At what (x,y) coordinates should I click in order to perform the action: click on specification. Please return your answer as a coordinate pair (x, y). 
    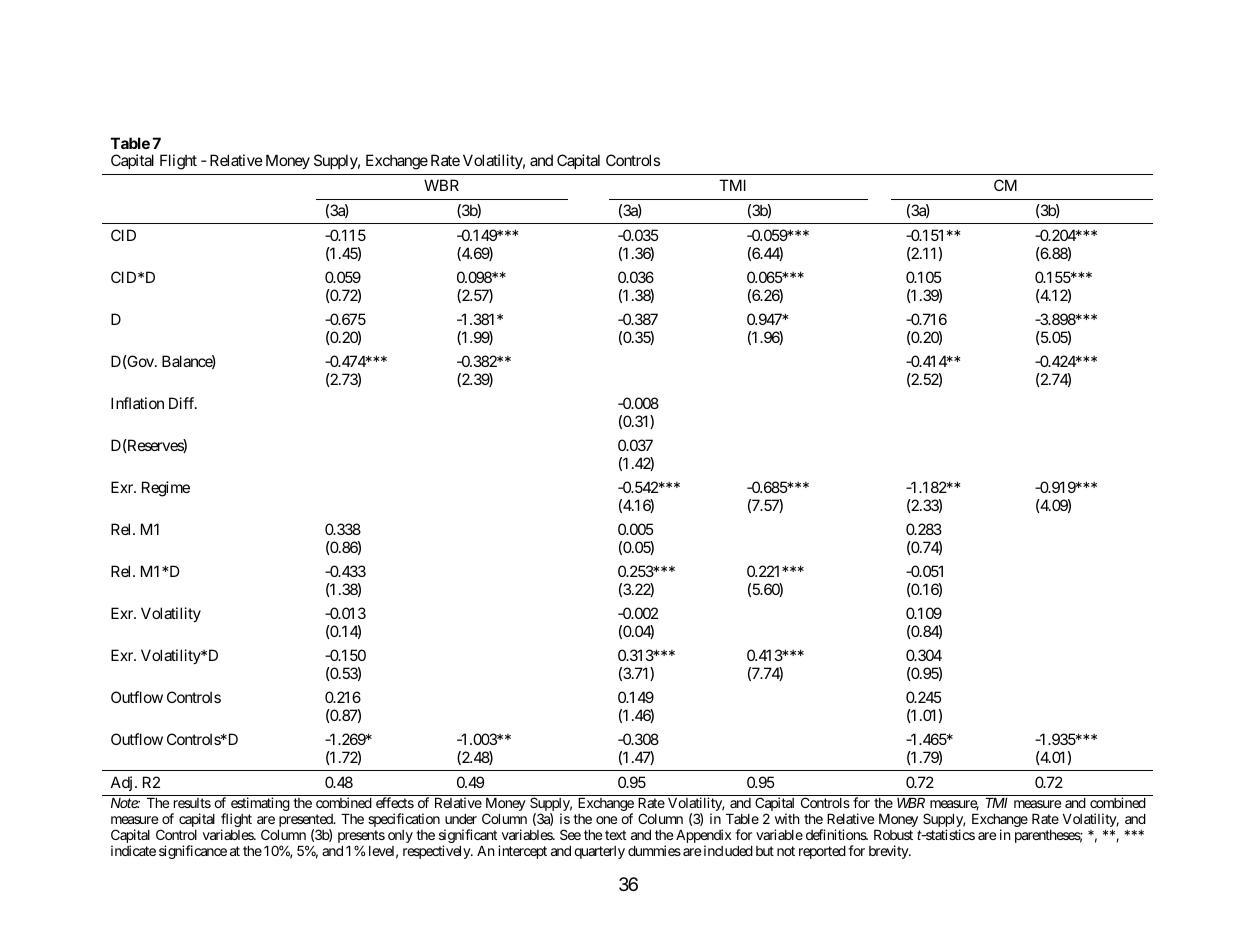
    Looking at the image, I should click on (404, 820).
